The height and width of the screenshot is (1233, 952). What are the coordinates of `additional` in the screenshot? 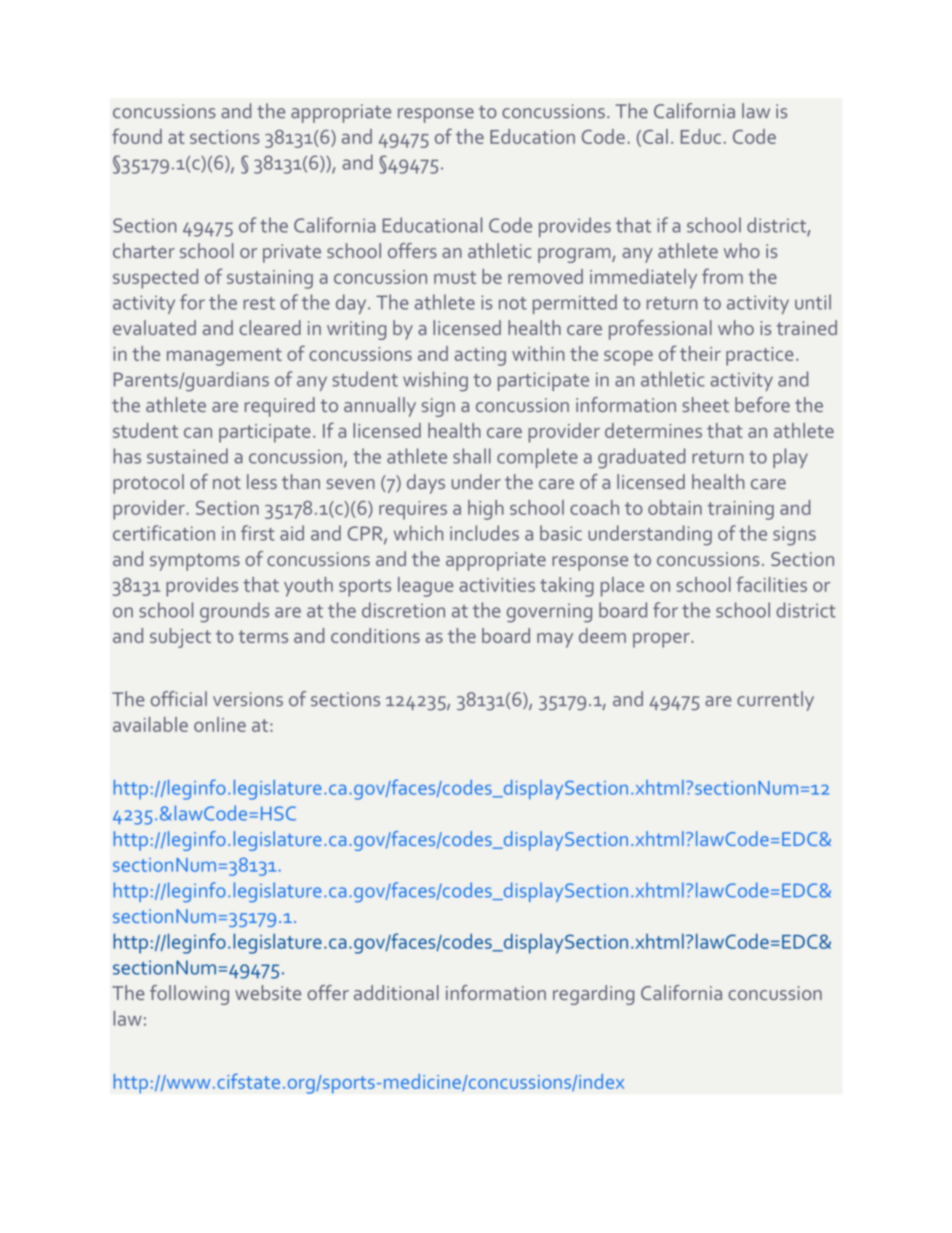 It's located at (396, 992).
